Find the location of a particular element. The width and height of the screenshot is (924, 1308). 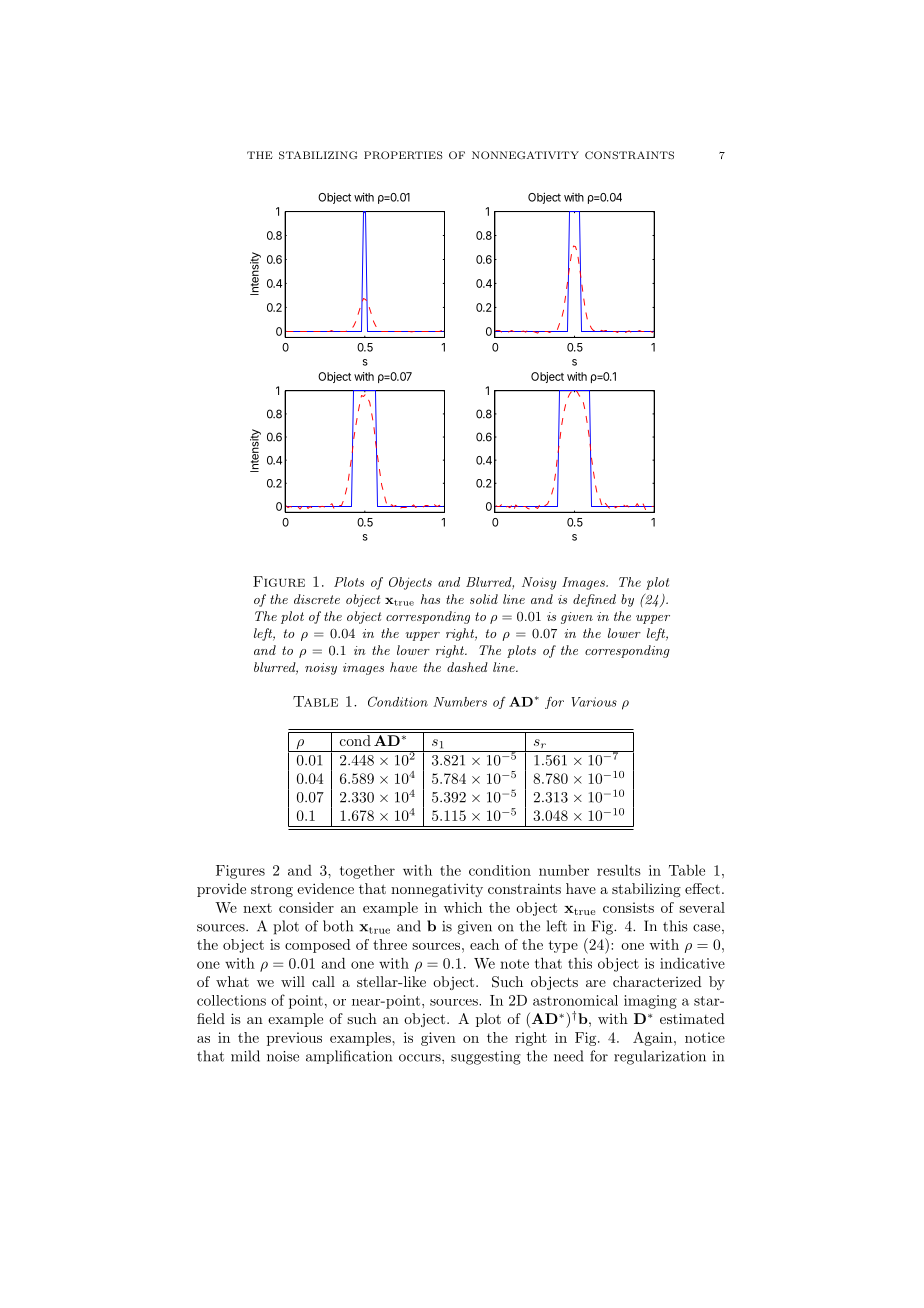

together is located at coordinates (367, 872).
